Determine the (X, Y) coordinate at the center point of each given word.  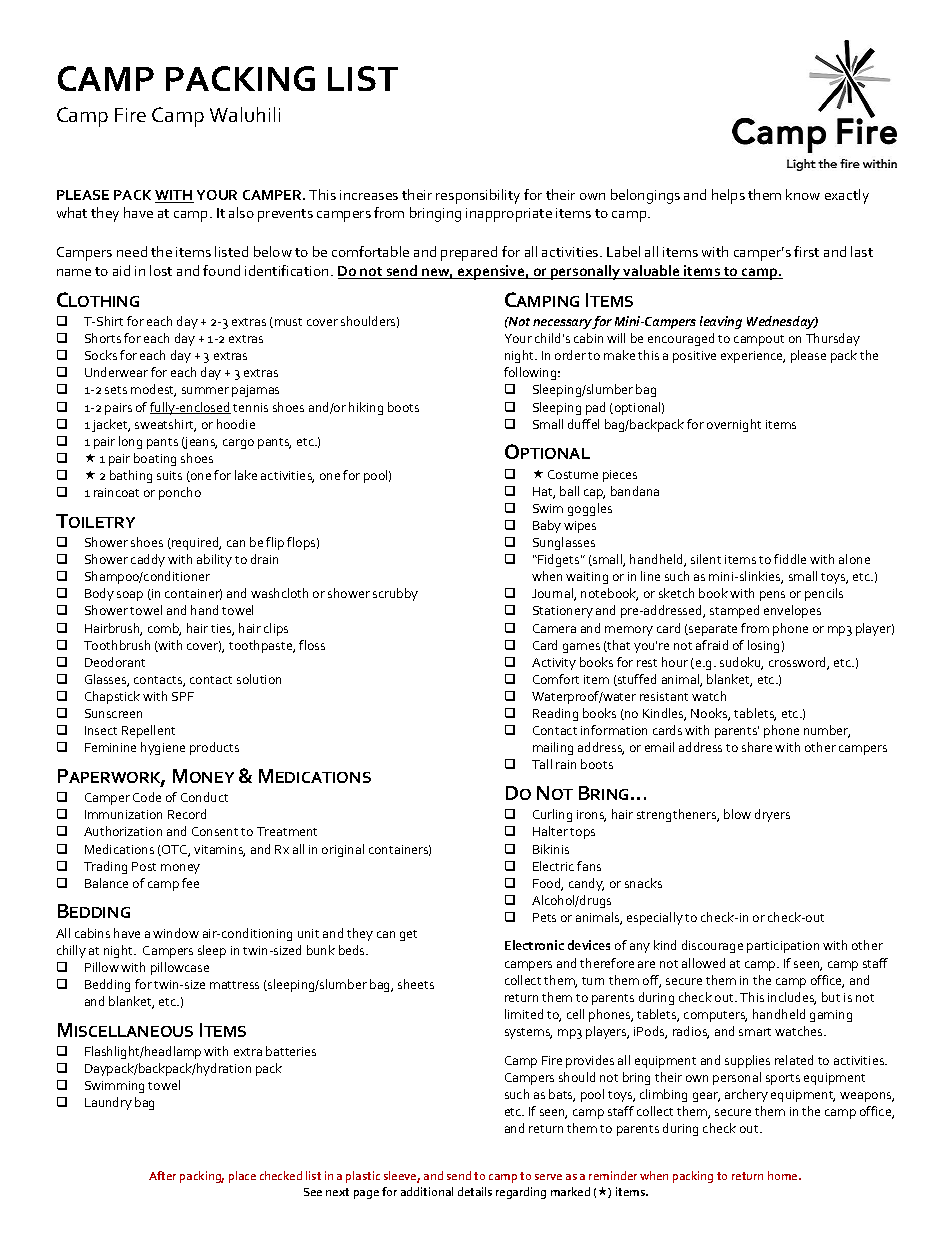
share (757, 747)
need (132, 251)
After (162, 1175)
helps (728, 196)
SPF (183, 696)
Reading (555, 714)
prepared (469, 253)
